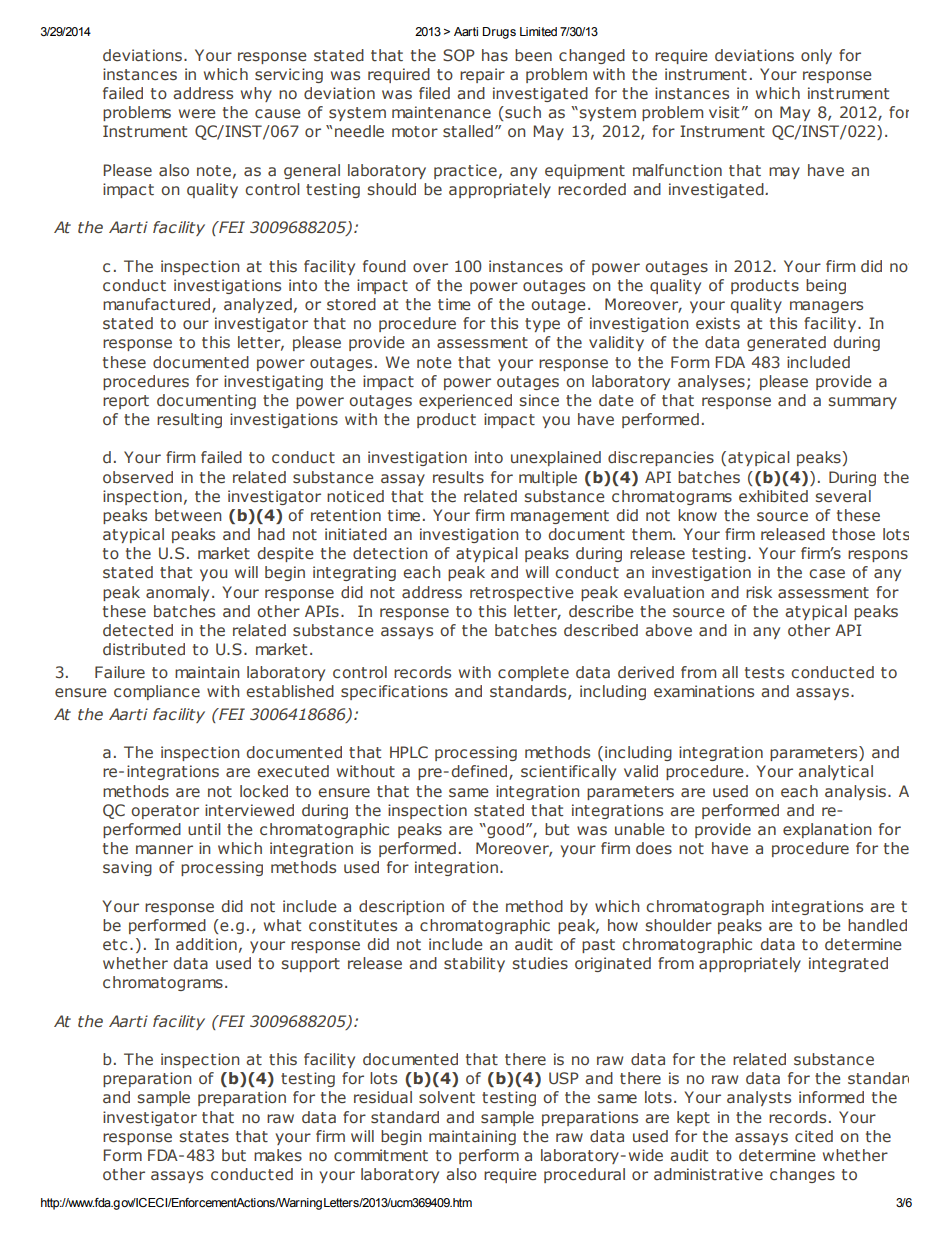 The image size is (952, 1233). Describe the element at coordinates (786, 343) in the screenshot. I see `generated` at that location.
